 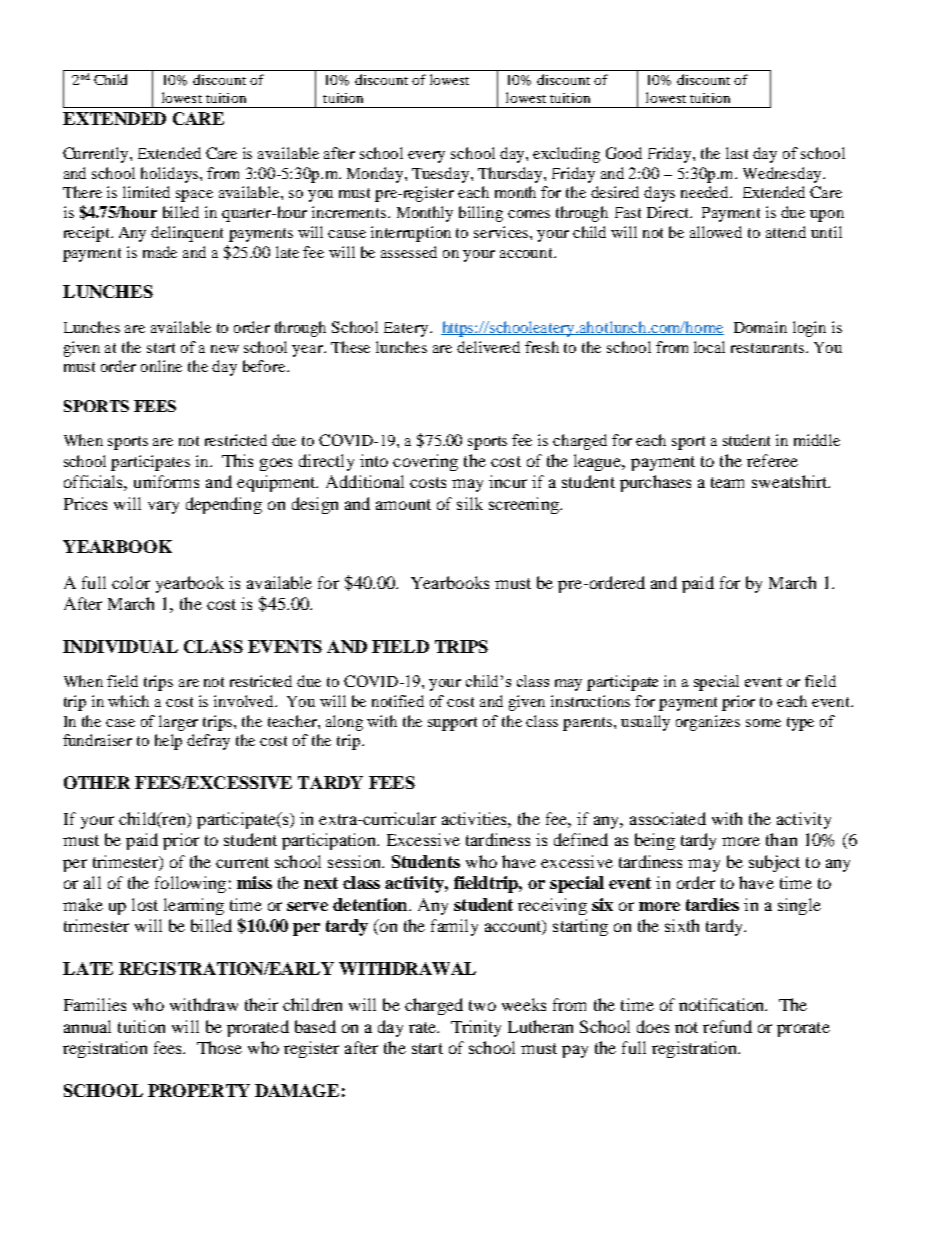 I want to click on INDIVIDUAL, so click(x=120, y=646).
